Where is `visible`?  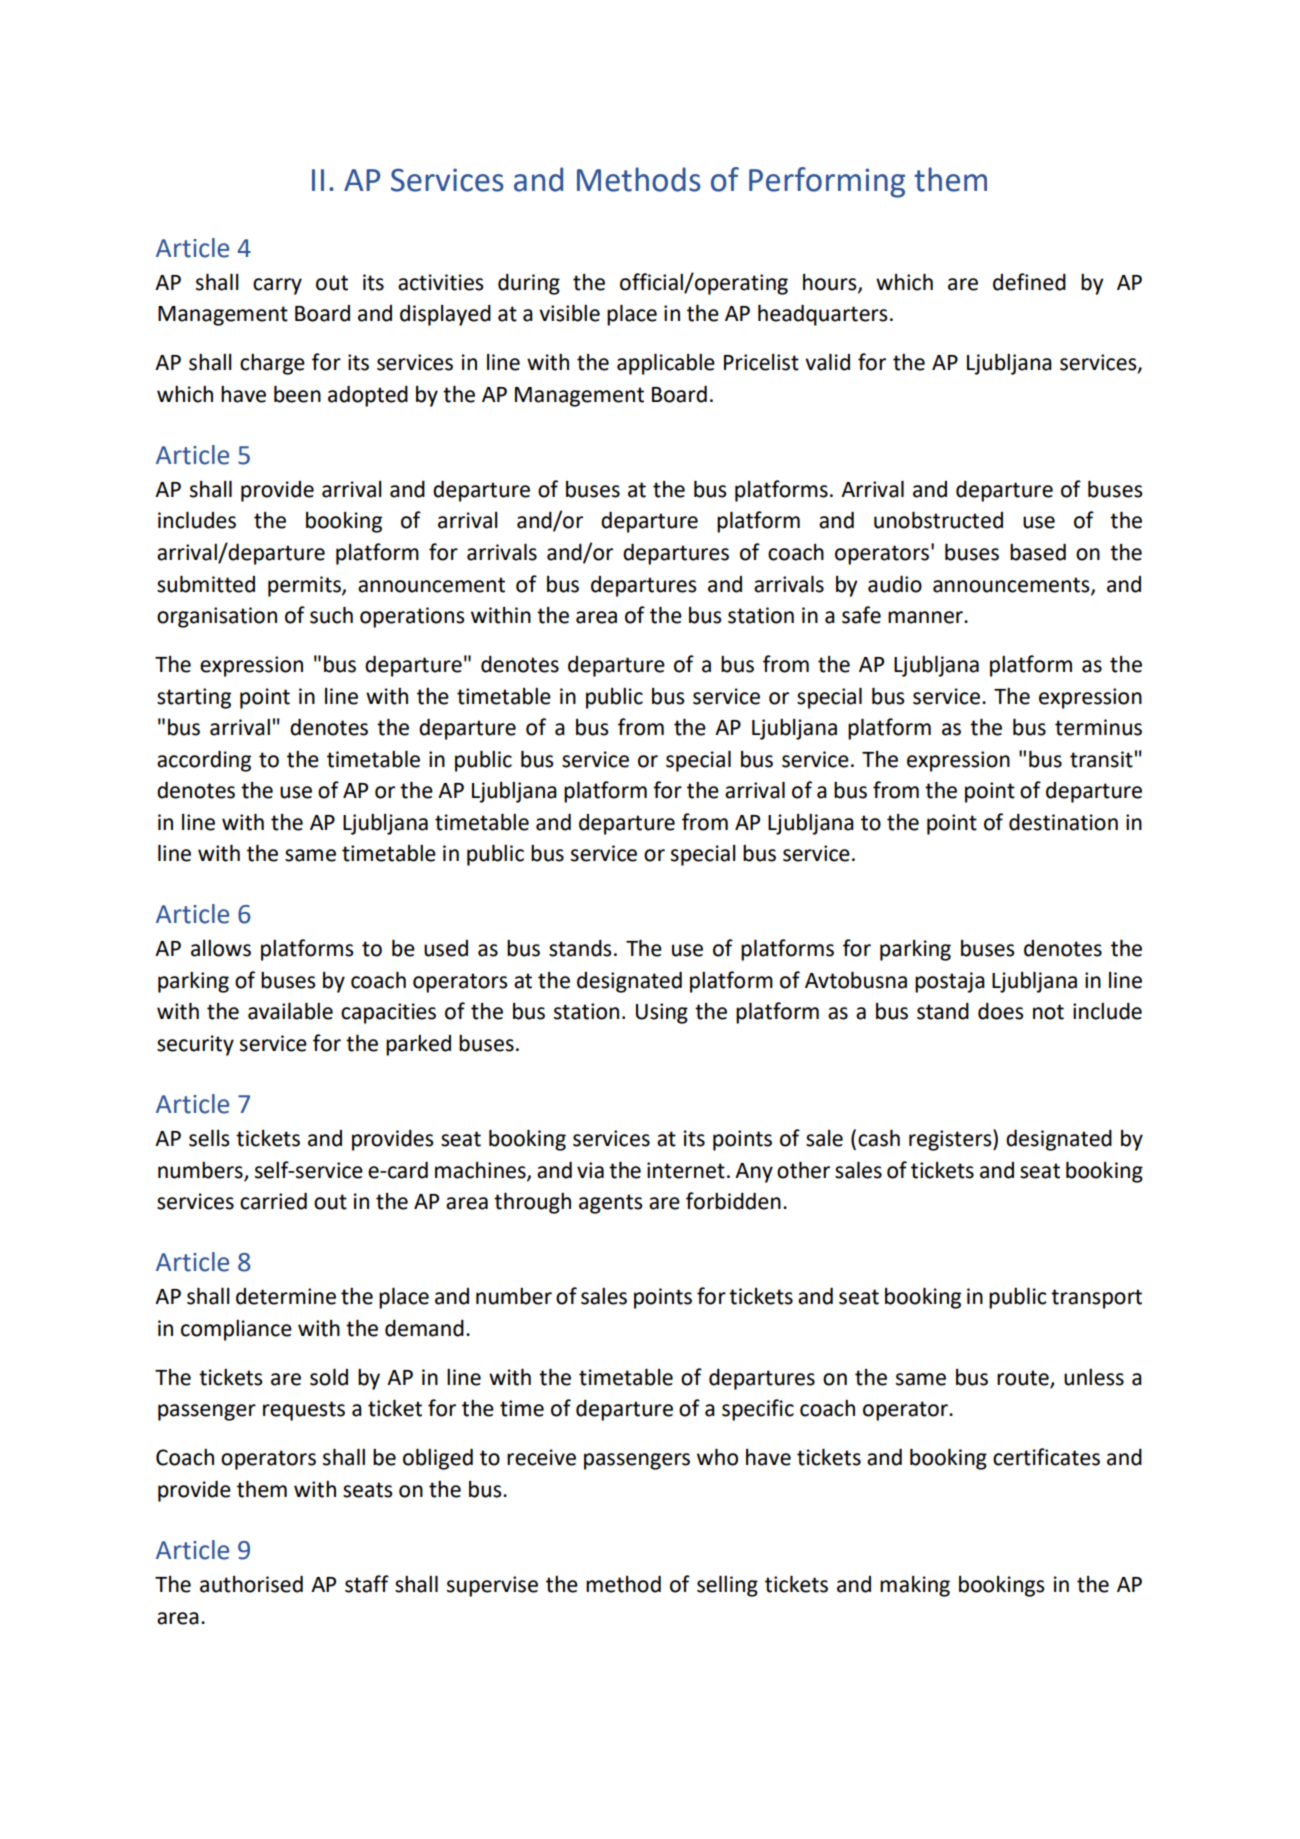 visible is located at coordinates (569, 313).
